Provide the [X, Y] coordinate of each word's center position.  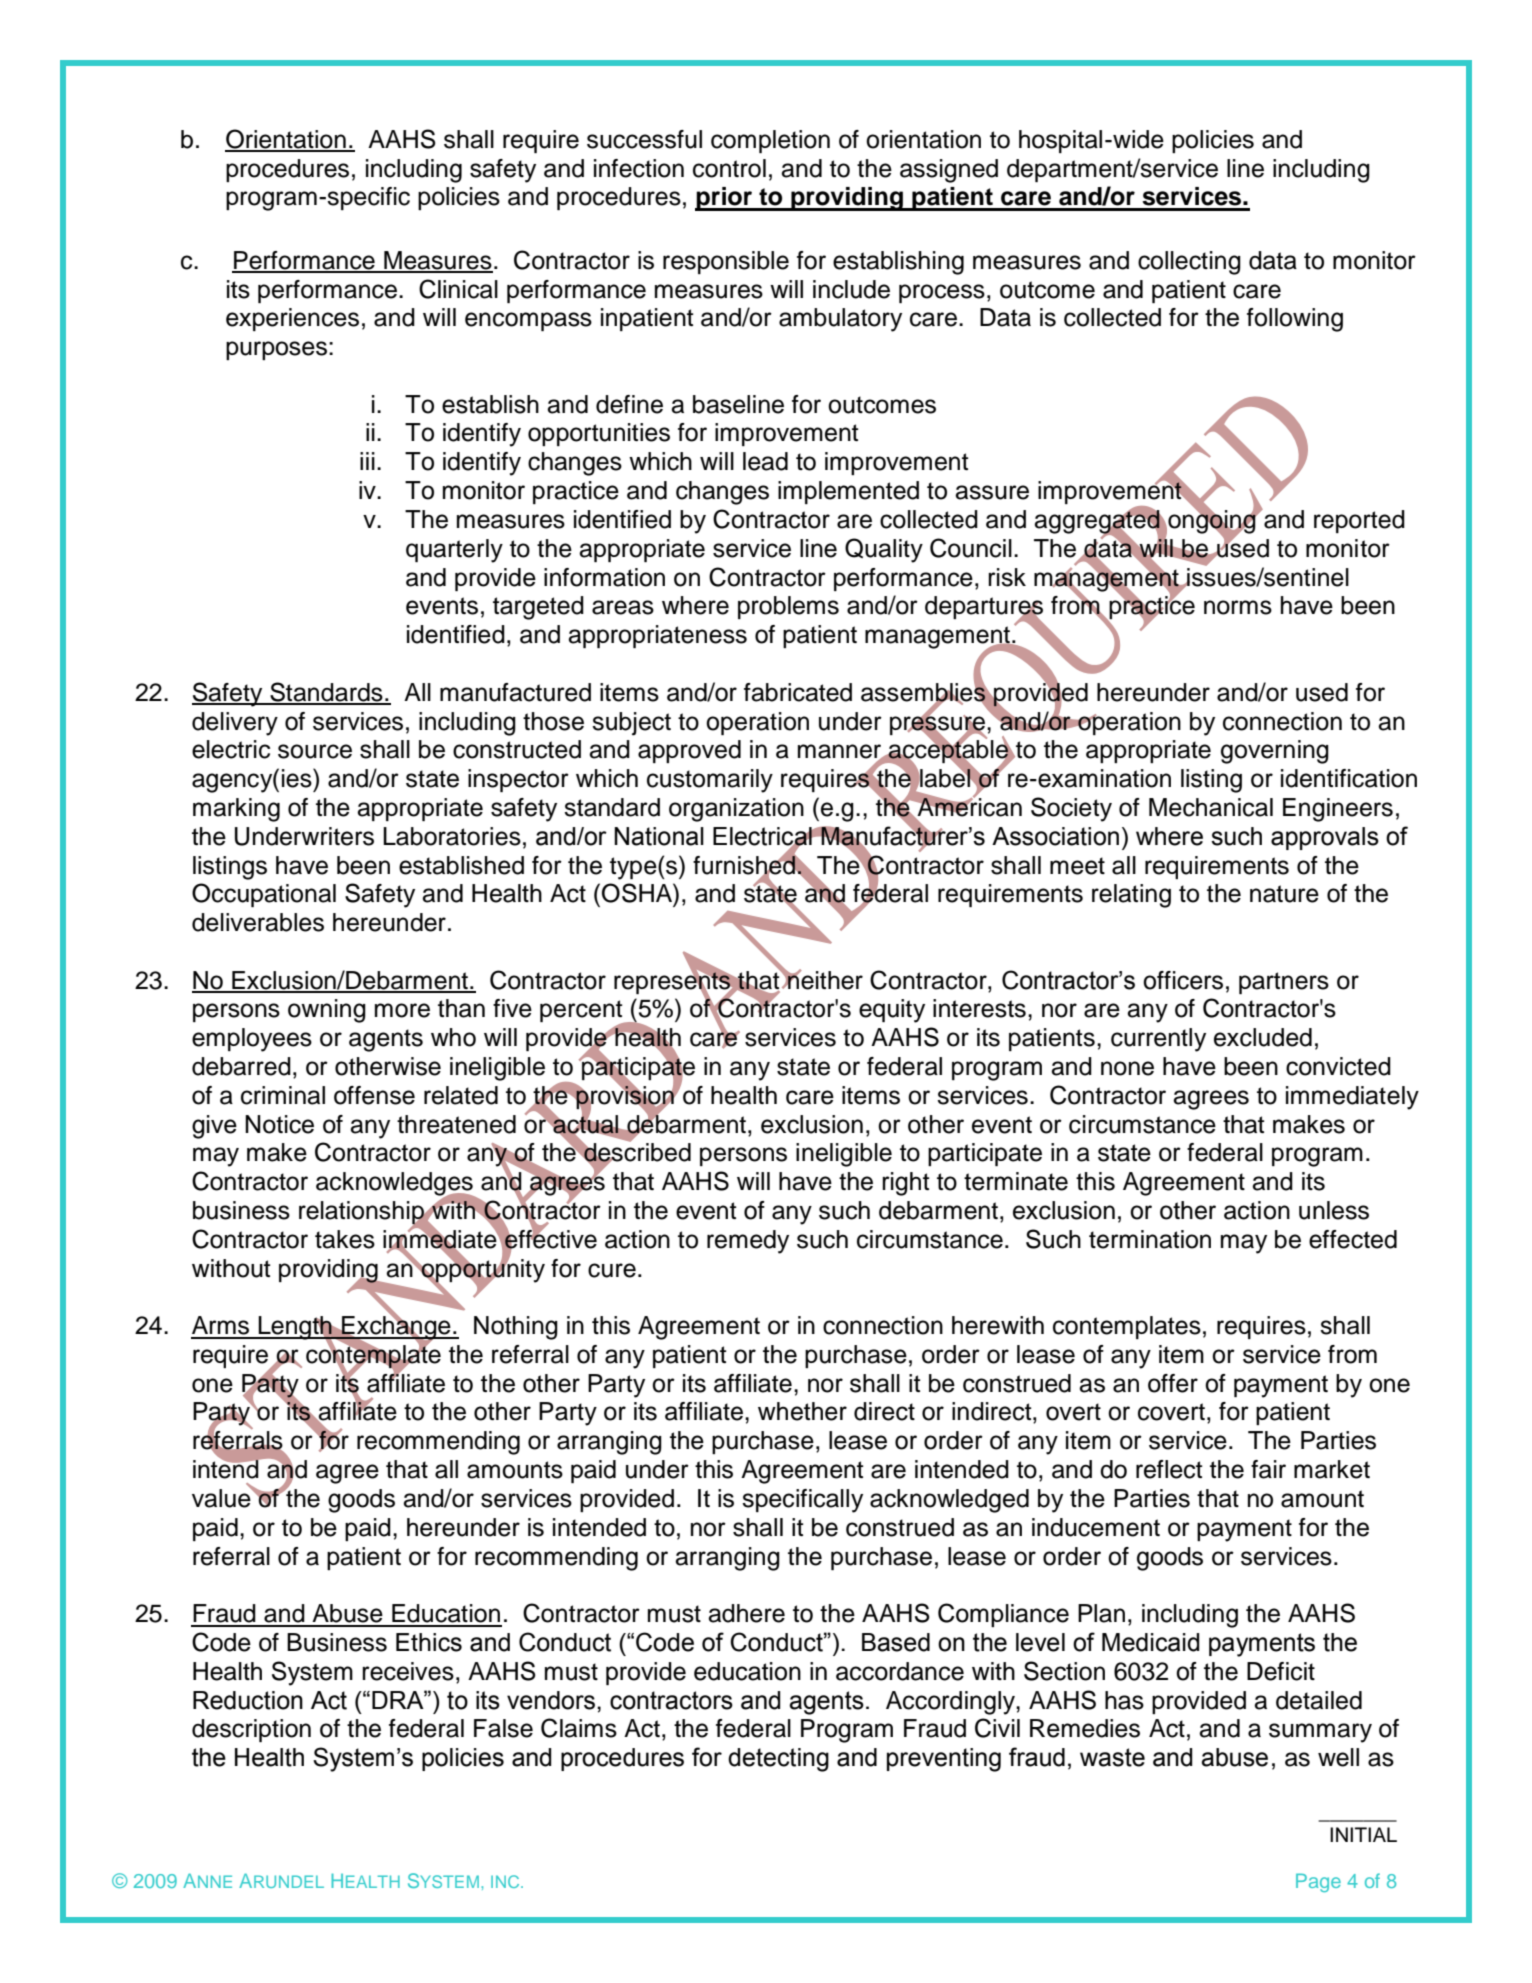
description [251, 1730]
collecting [1189, 263]
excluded [1263, 1037]
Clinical [458, 289]
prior [725, 199]
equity [892, 1011]
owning [327, 1011]
